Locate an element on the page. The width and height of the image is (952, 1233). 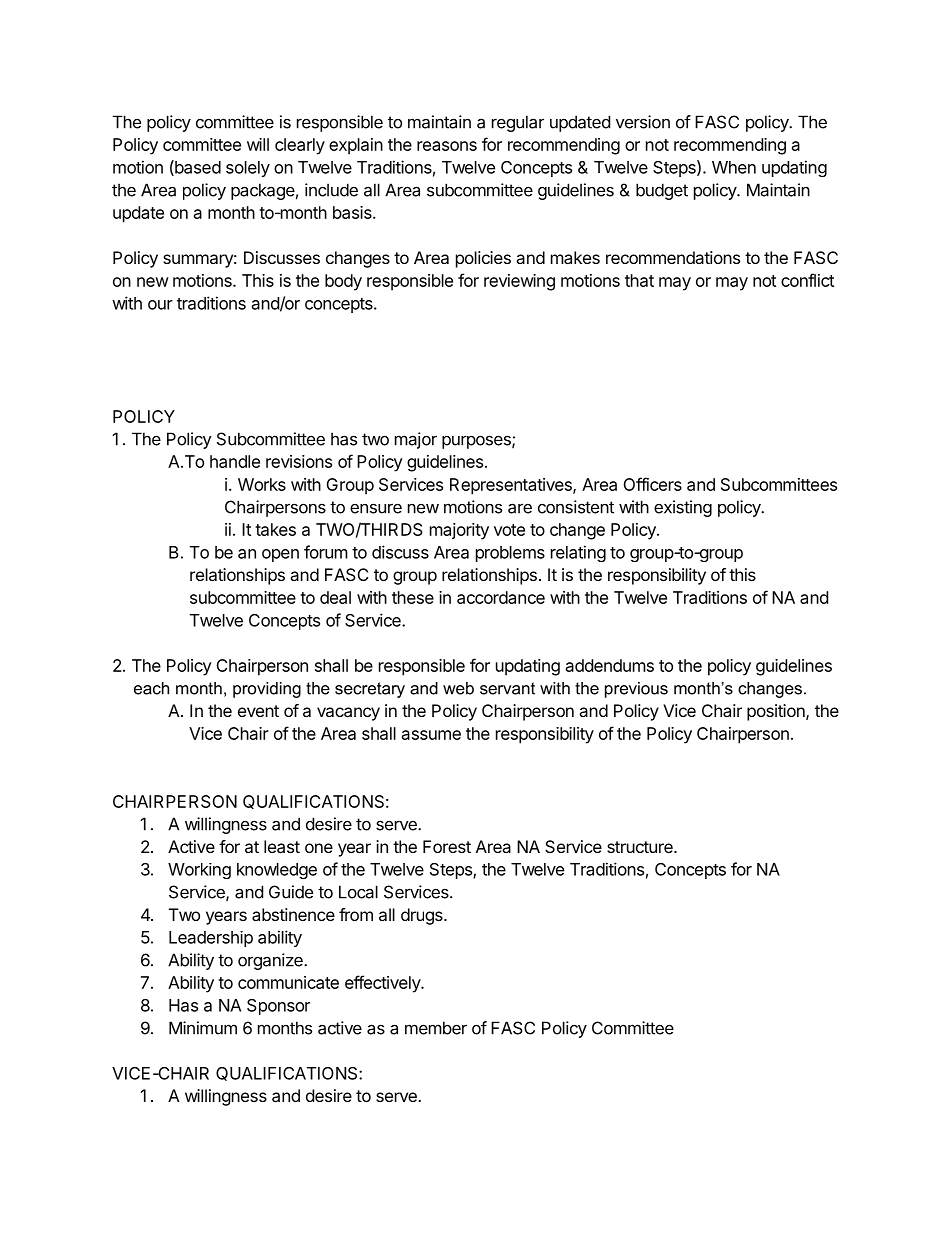
existing is located at coordinates (683, 508).
